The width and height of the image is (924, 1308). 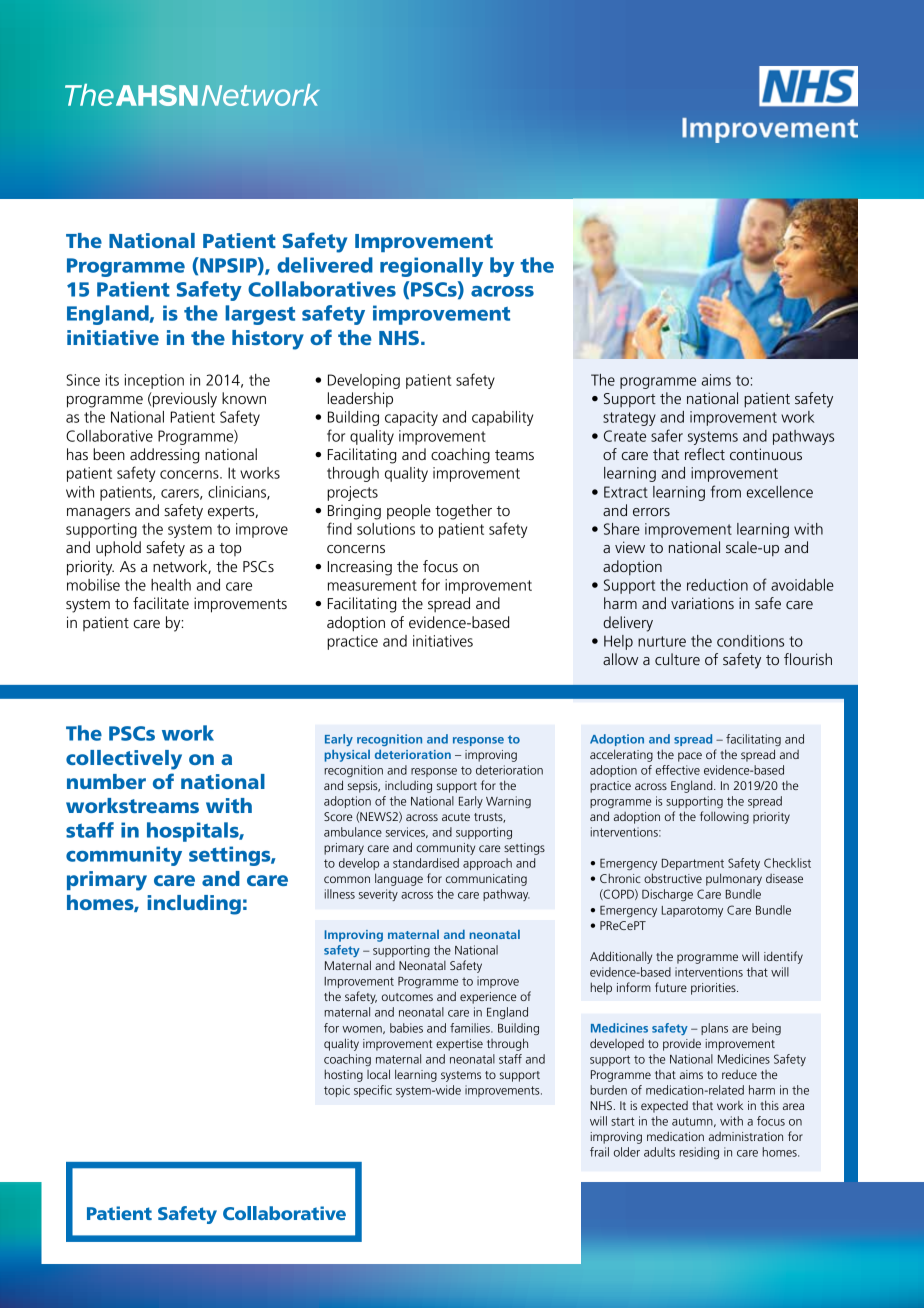 I want to click on topic, so click(x=337, y=1091).
